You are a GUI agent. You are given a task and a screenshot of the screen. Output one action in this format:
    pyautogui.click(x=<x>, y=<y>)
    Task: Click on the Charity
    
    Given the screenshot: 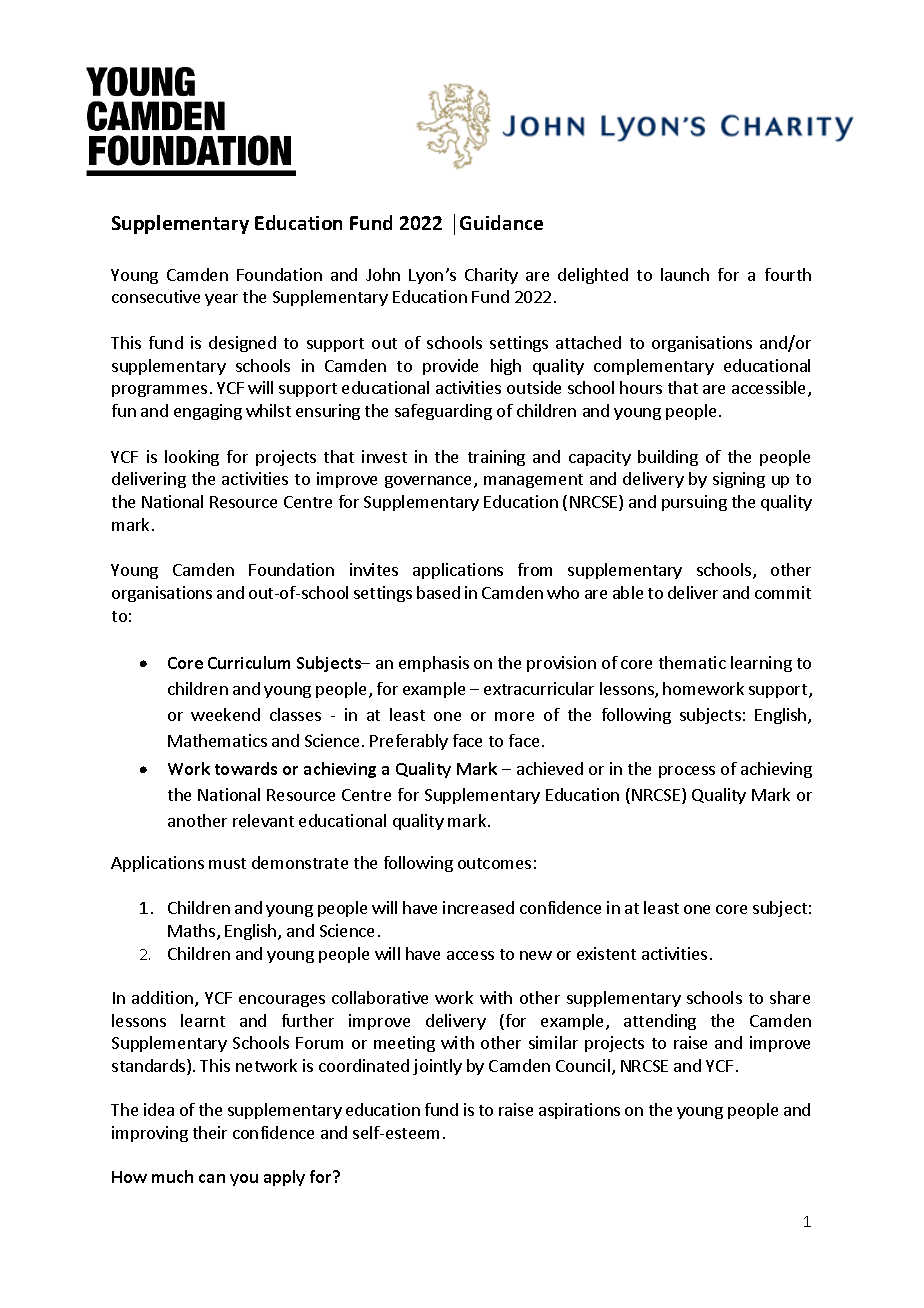 What is the action you would take?
    pyautogui.click(x=491, y=276)
